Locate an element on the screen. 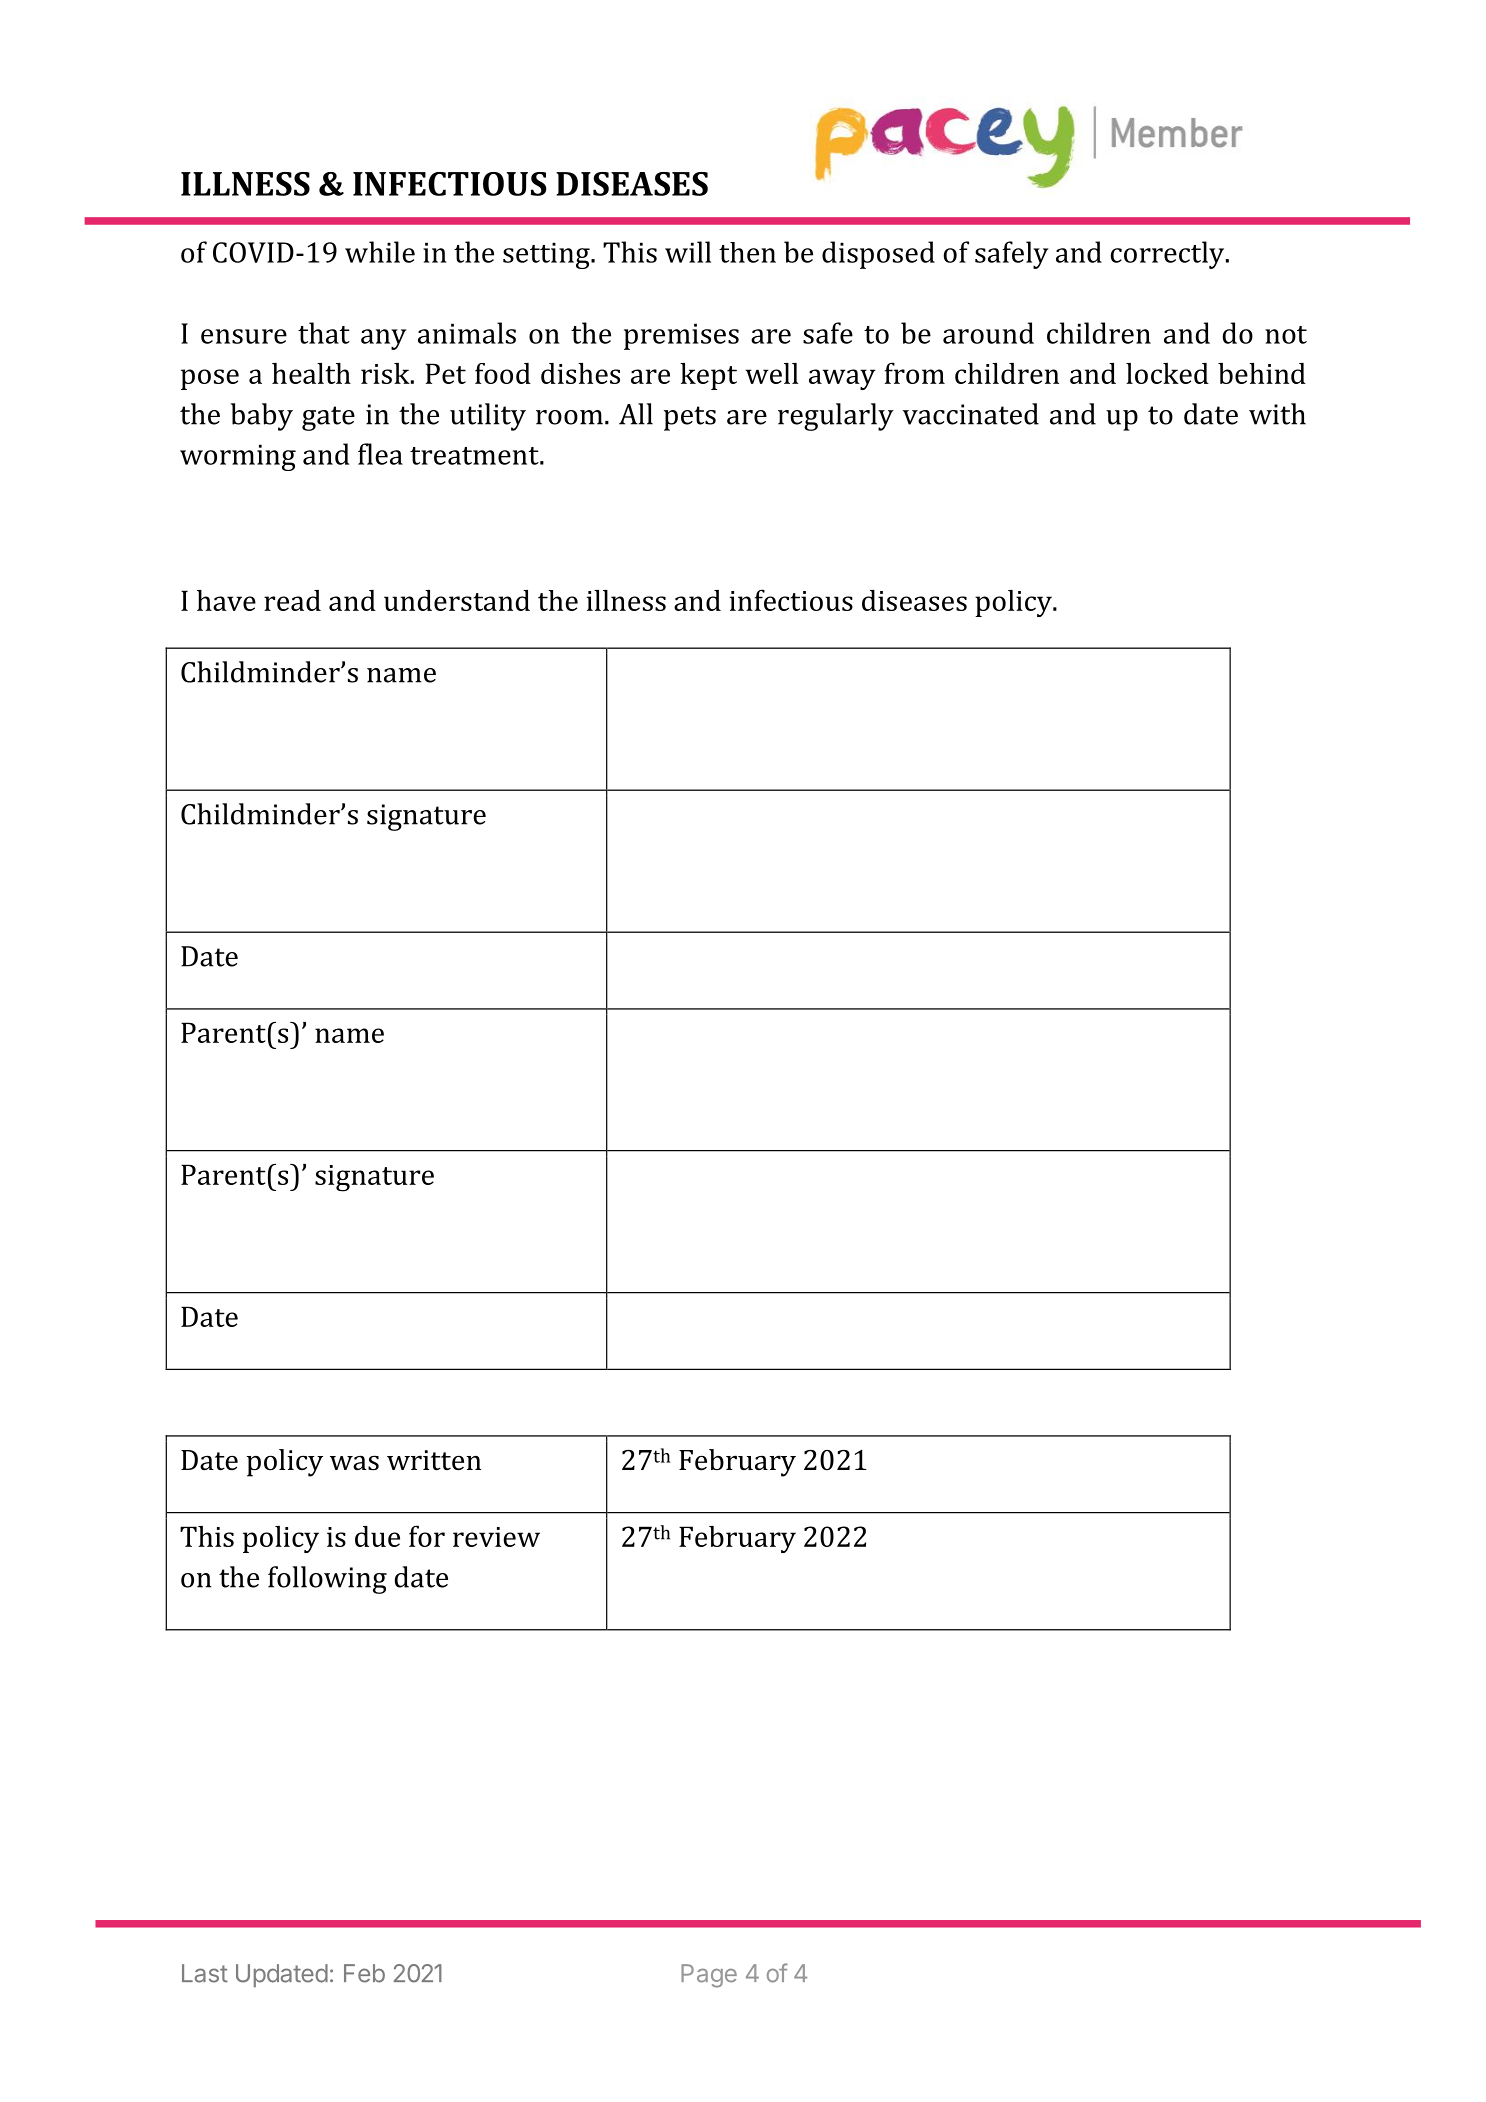  was is located at coordinates (354, 1463).
